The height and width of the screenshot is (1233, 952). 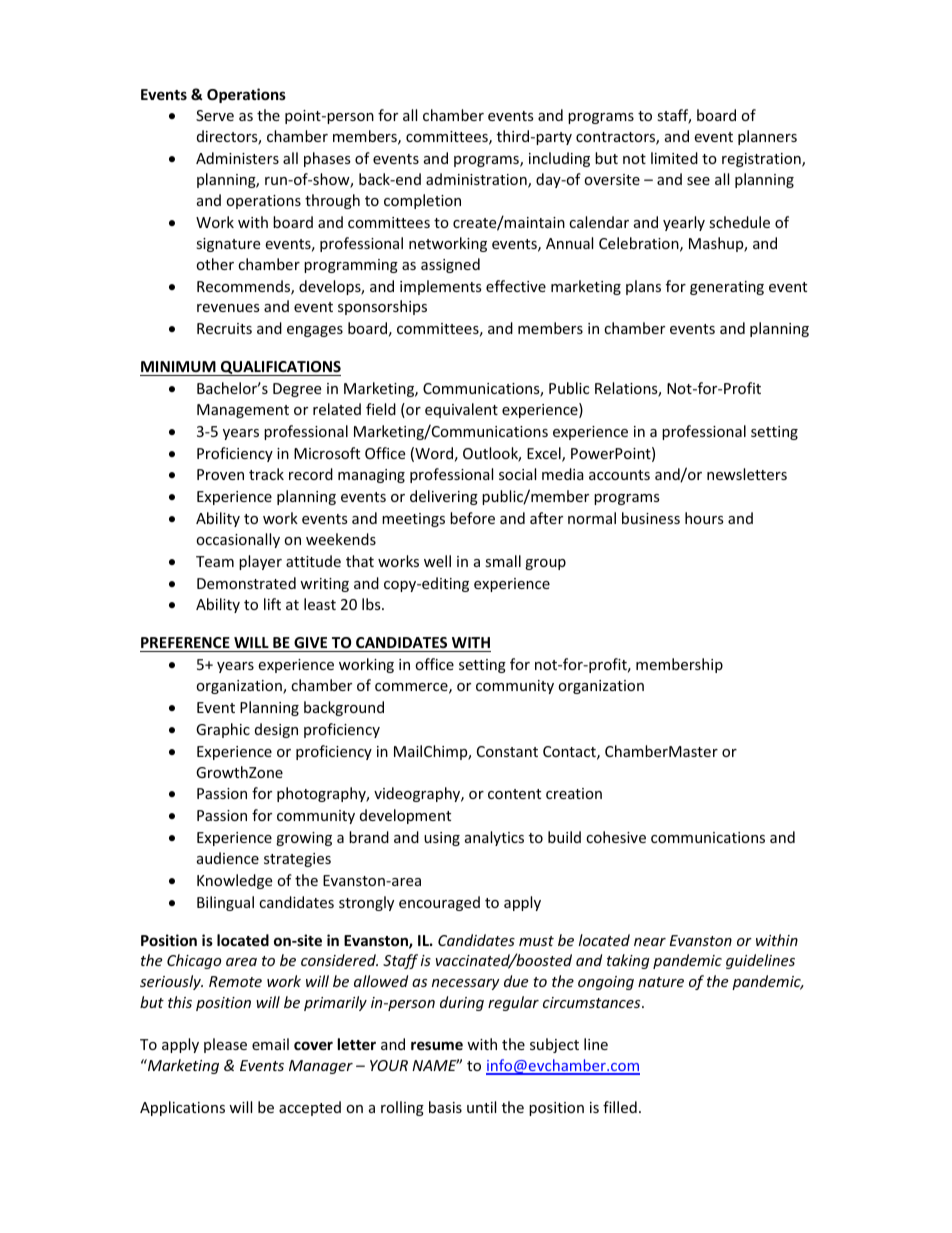 What do you see at coordinates (220, 474) in the screenshot?
I see `Proven` at bounding box center [220, 474].
